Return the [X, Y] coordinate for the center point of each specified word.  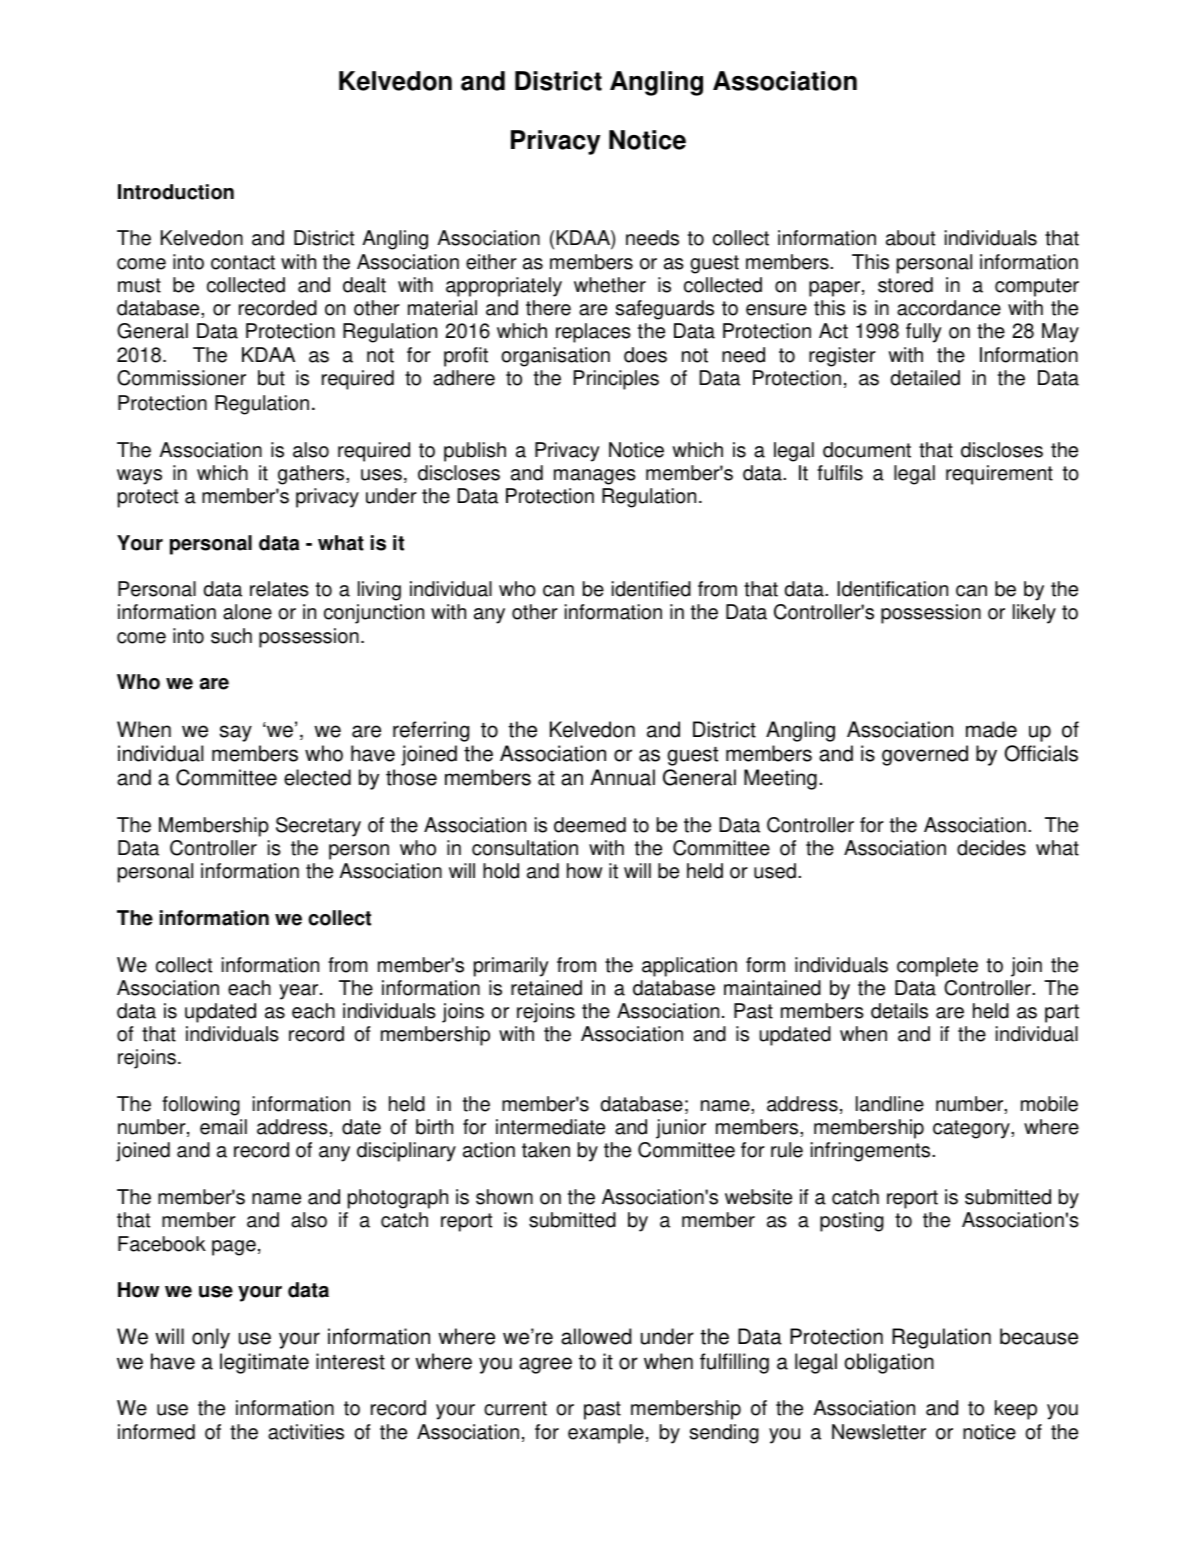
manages [595, 477]
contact [243, 262]
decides [991, 848]
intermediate [550, 1127]
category [972, 1129]
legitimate [264, 1363]
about [910, 238]
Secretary [318, 827]
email [223, 1127]
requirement [999, 475]
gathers [312, 475]
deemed [590, 825]
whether [610, 285]
